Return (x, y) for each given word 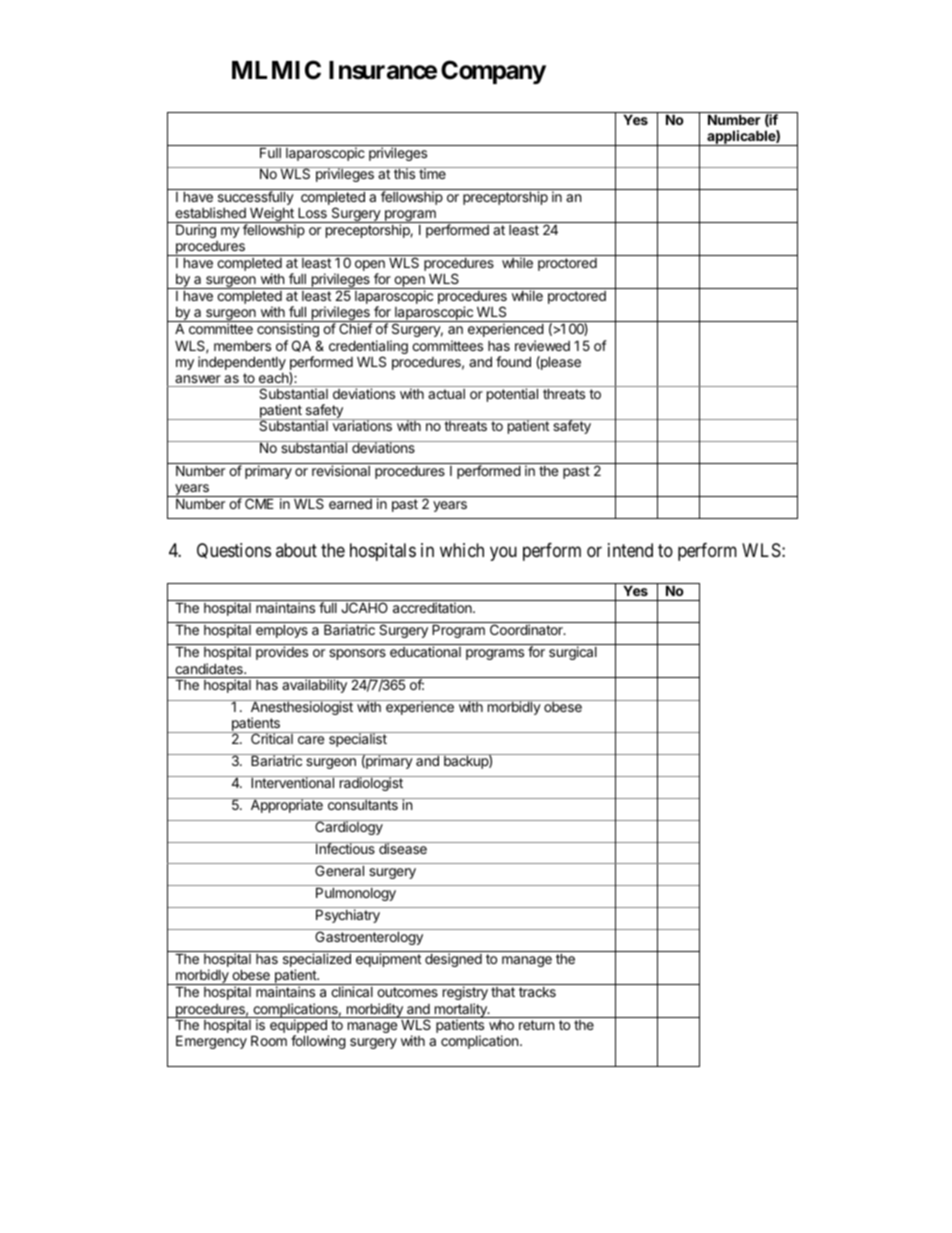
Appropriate (286, 805)
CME (259, 503)
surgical (573, 653)
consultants (362, 804)
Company (493, 72)
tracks (537, 992)
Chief (356, 328)
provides (282, 653)
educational (425, 651)
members (242, 346)
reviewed (542, 345)
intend (630, 550)
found (513, 361)
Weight (272, 216)
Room (269, 1040)
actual (446, 394)
